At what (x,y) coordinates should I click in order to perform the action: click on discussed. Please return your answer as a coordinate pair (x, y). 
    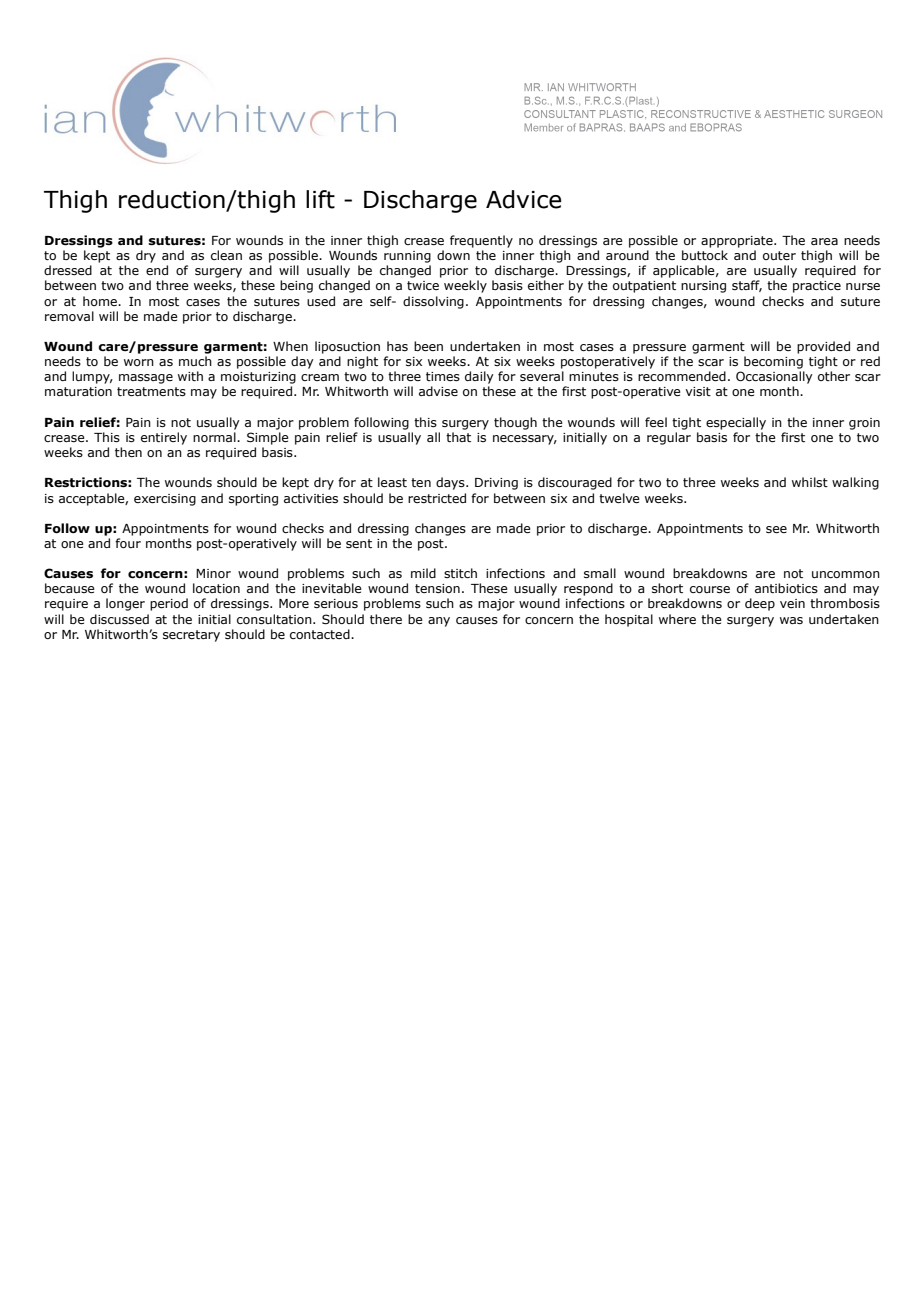
    Looking at the image, I should click on (119, 619).
